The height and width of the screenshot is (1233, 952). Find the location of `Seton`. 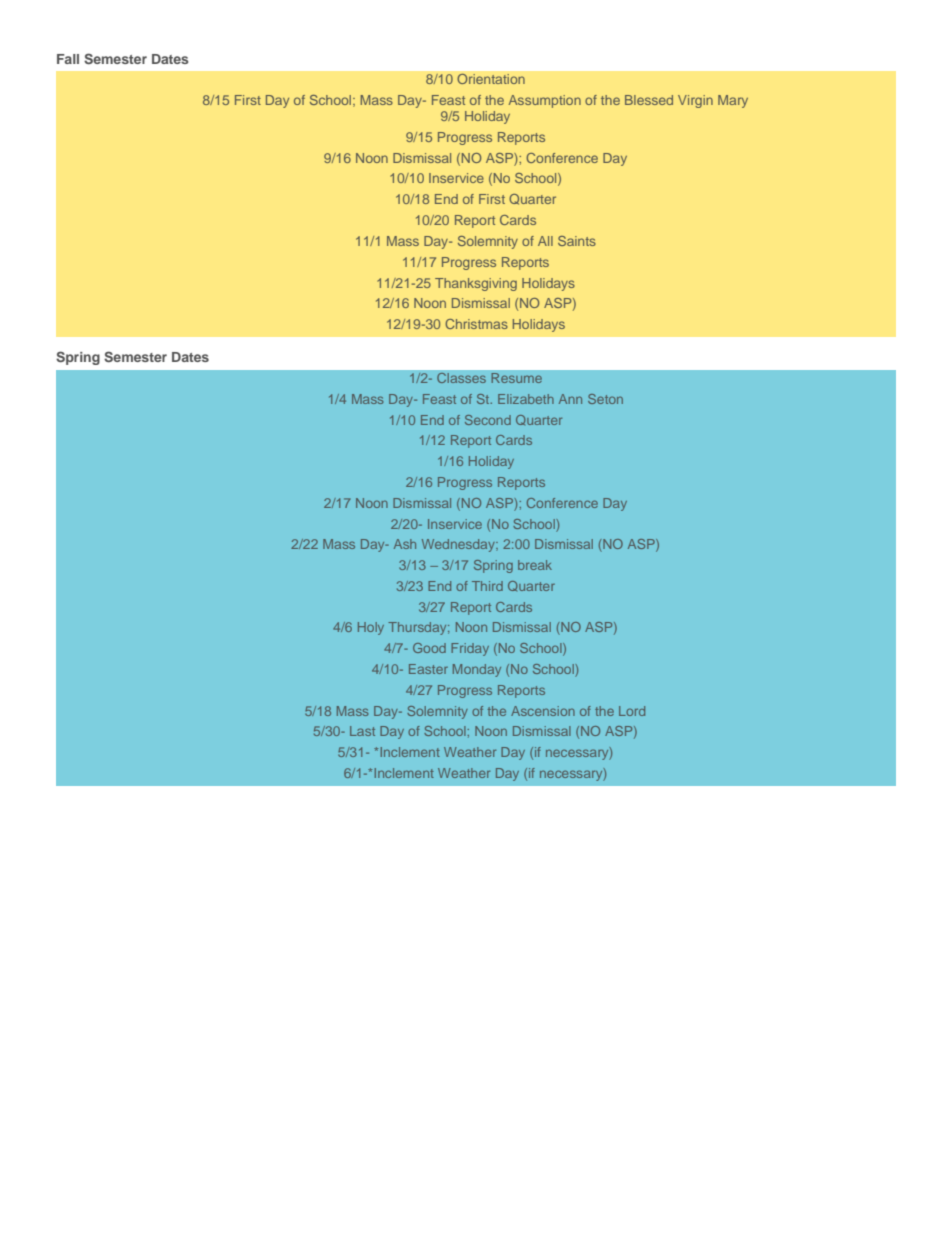

Seton is located at coordinates (605, 399).
